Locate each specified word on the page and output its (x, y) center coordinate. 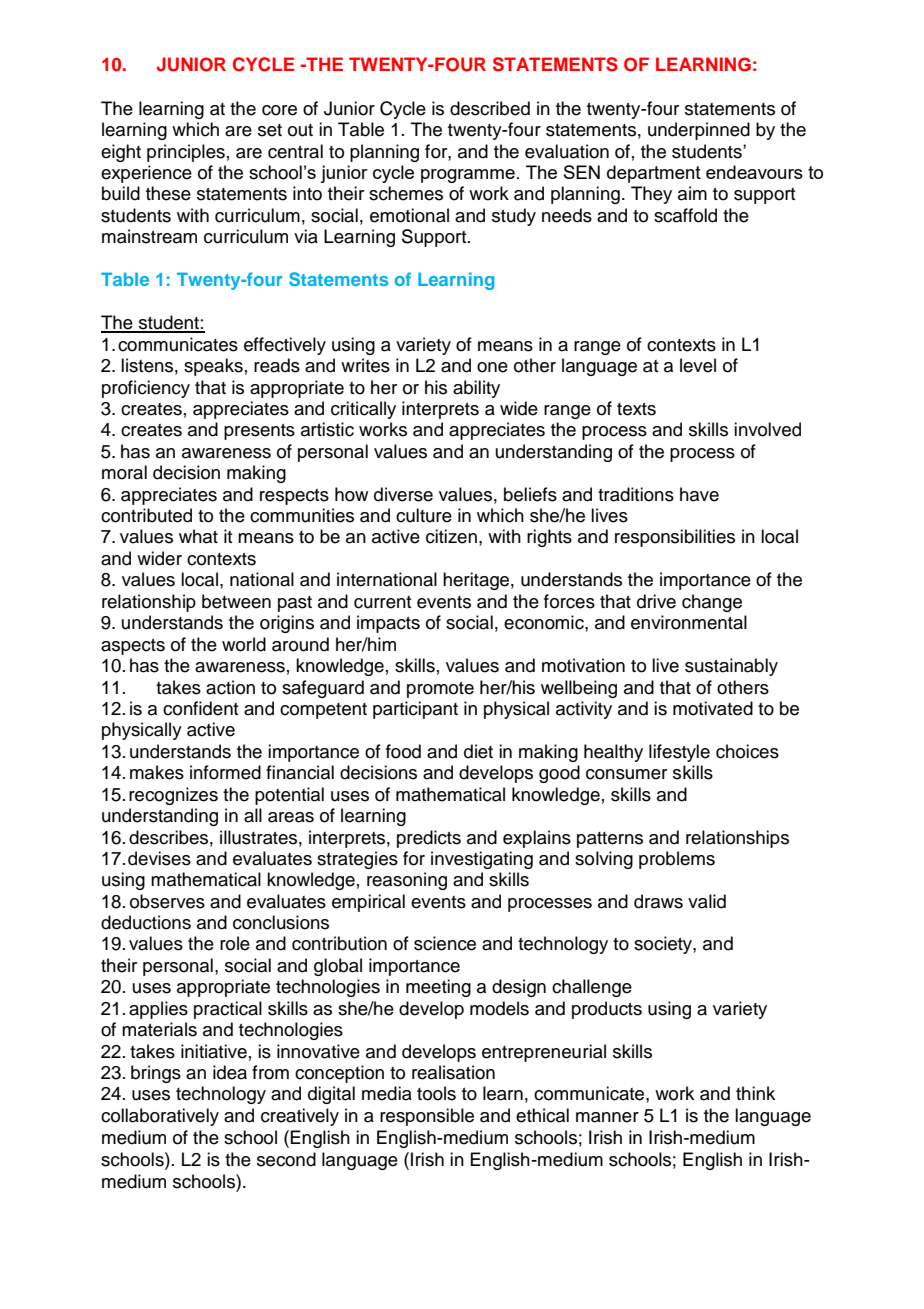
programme (468, 176)
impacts (388, 624)
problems (677, 860)
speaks (213, 367)
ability (476, 389)
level (698, 365)
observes (167, 901)
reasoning (407, 881)
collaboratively (160, 1117)
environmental (689, 622)
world (244, 644)
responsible (427, 1117)
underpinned (699, 131)
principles (186, 153)
